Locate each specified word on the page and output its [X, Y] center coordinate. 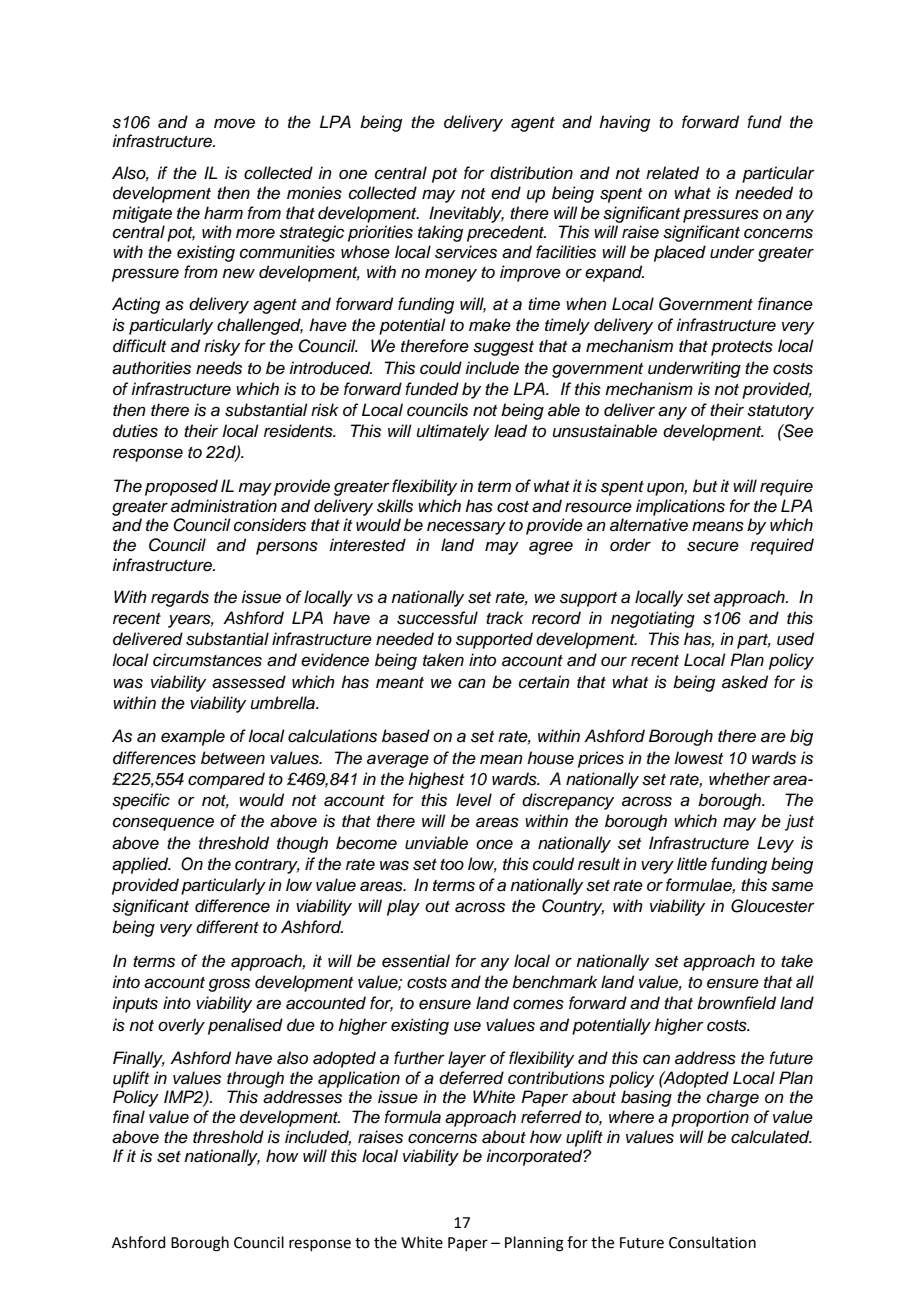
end [506, 193]
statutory [780, 412]
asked [745, 682]
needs [219, 368]
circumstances [207, 660]
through [255, 1079]
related [672, 173]
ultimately [453, 432]
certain [544, 682]
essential [416, 961]
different [227, 927]
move [234, 123]
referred [551, 1117]
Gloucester [773, 906]
